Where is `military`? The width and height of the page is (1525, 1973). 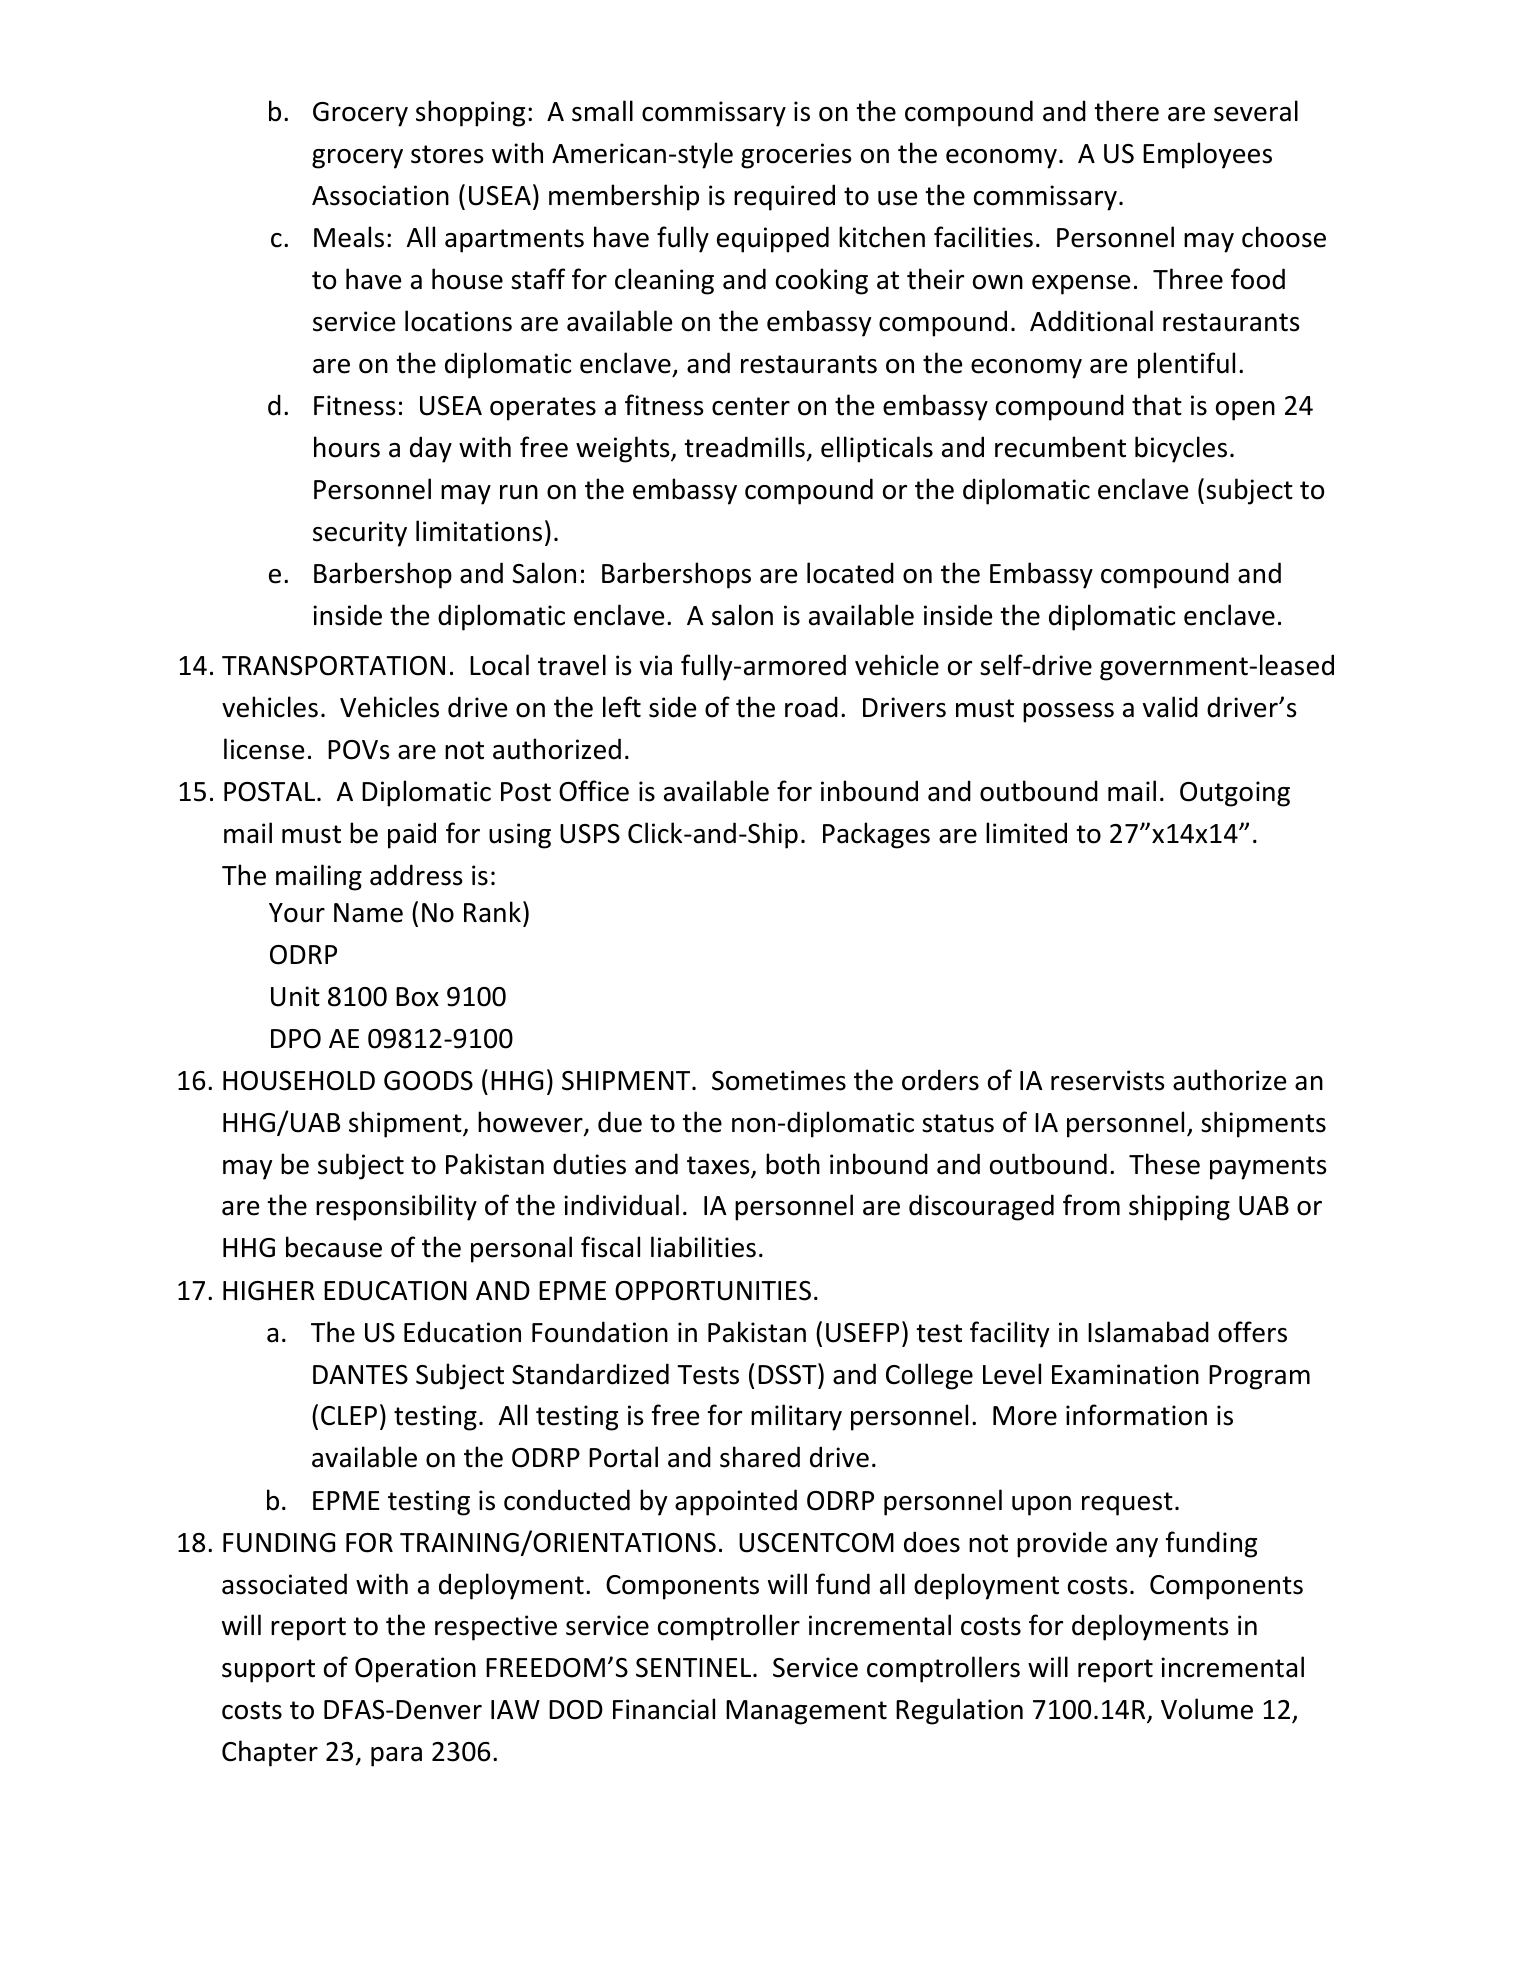 military is located at coordinates (796, 1417).
